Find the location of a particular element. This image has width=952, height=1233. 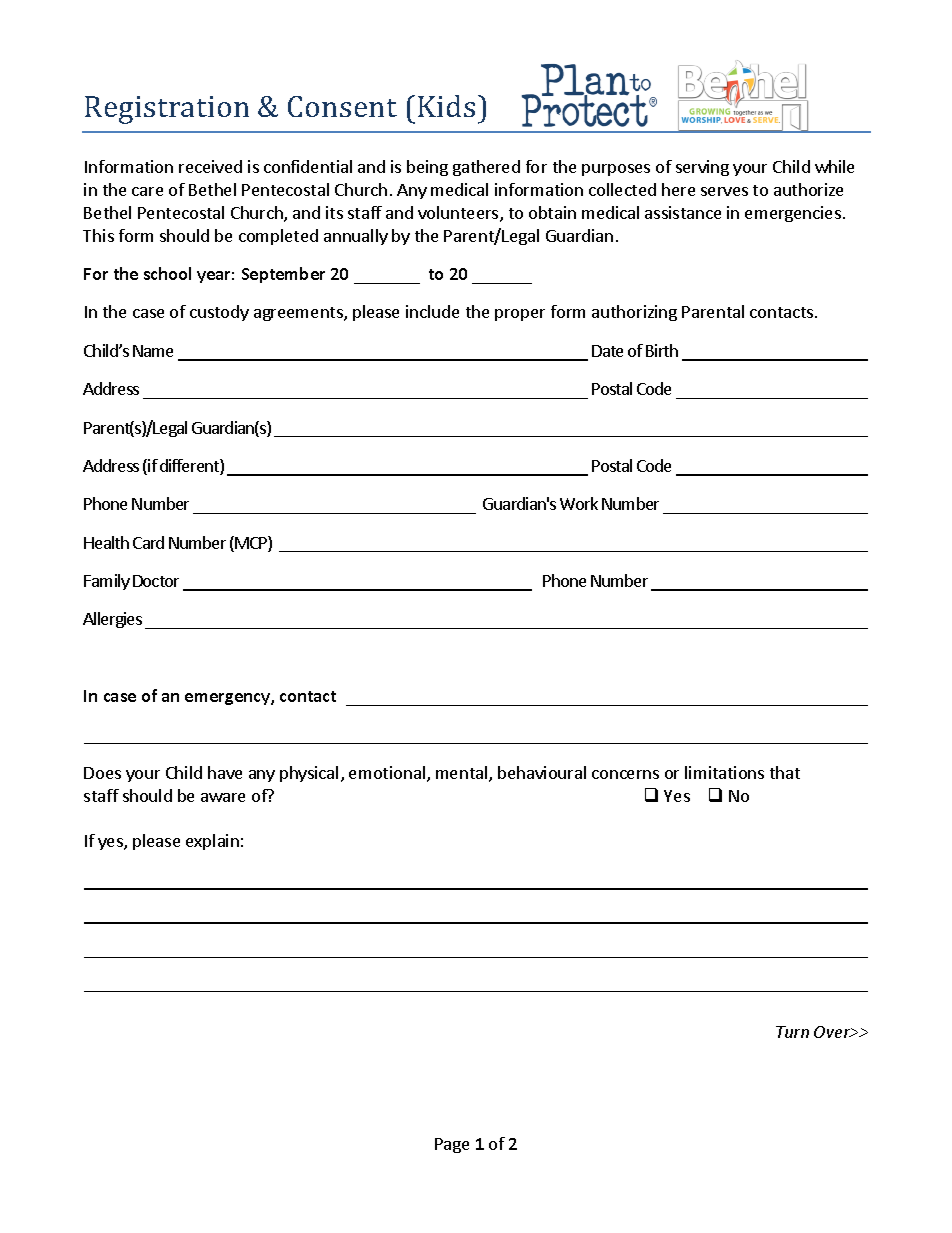

Over is located at coordinates (833, 1032).
